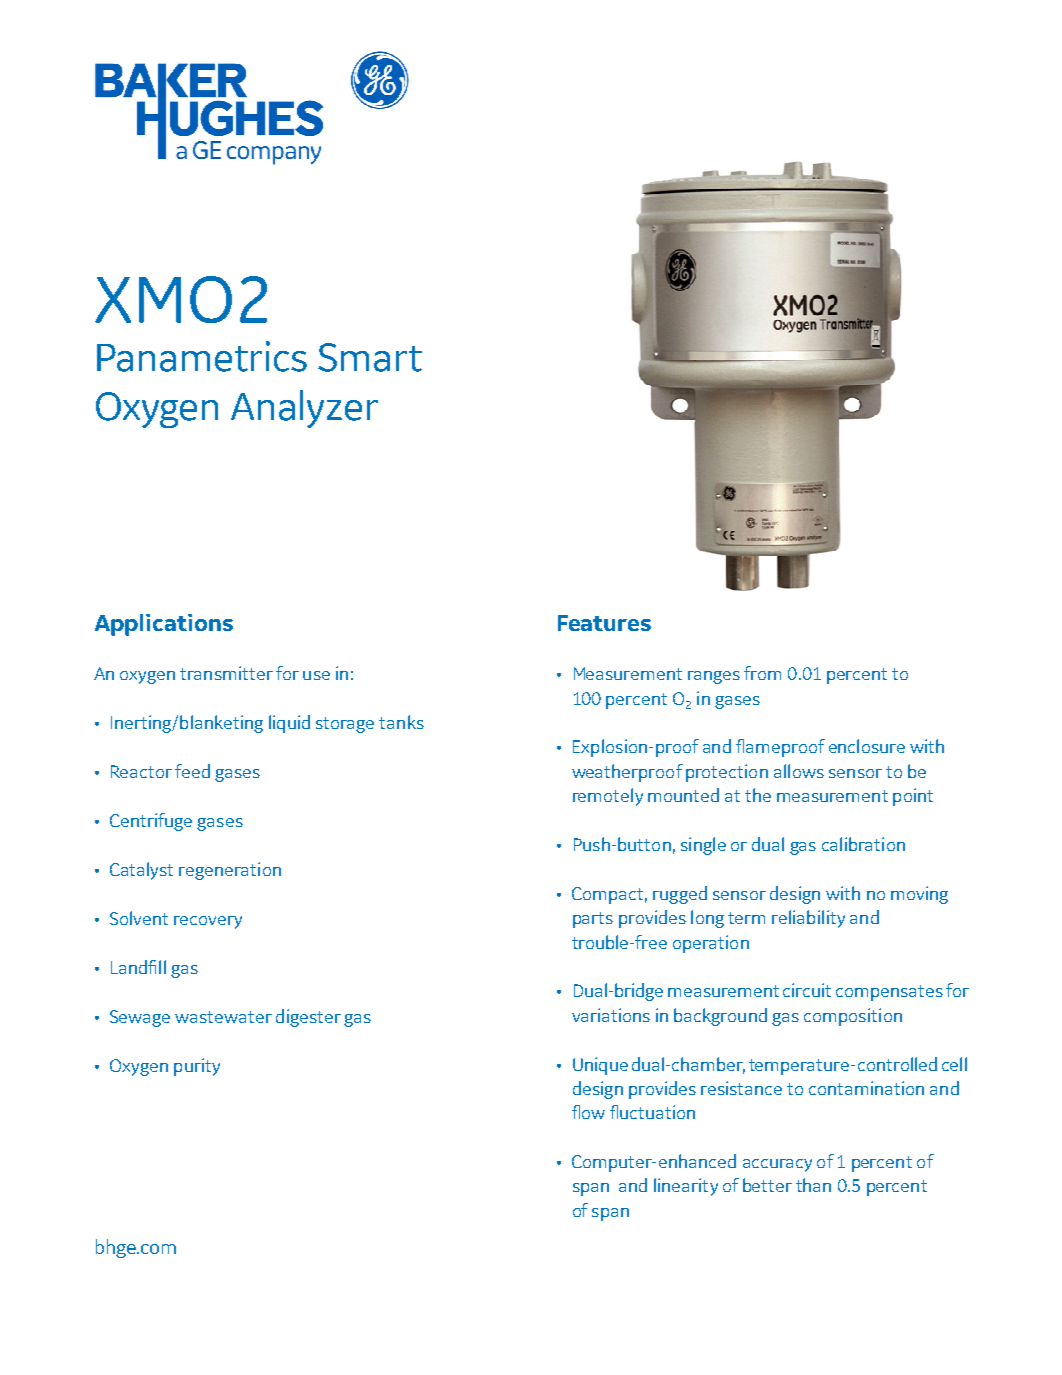 The image size is (1062, 1375). What do you see at coordinates (762, 673) in the image?
I see `from` at bounding box center [762, 673].
